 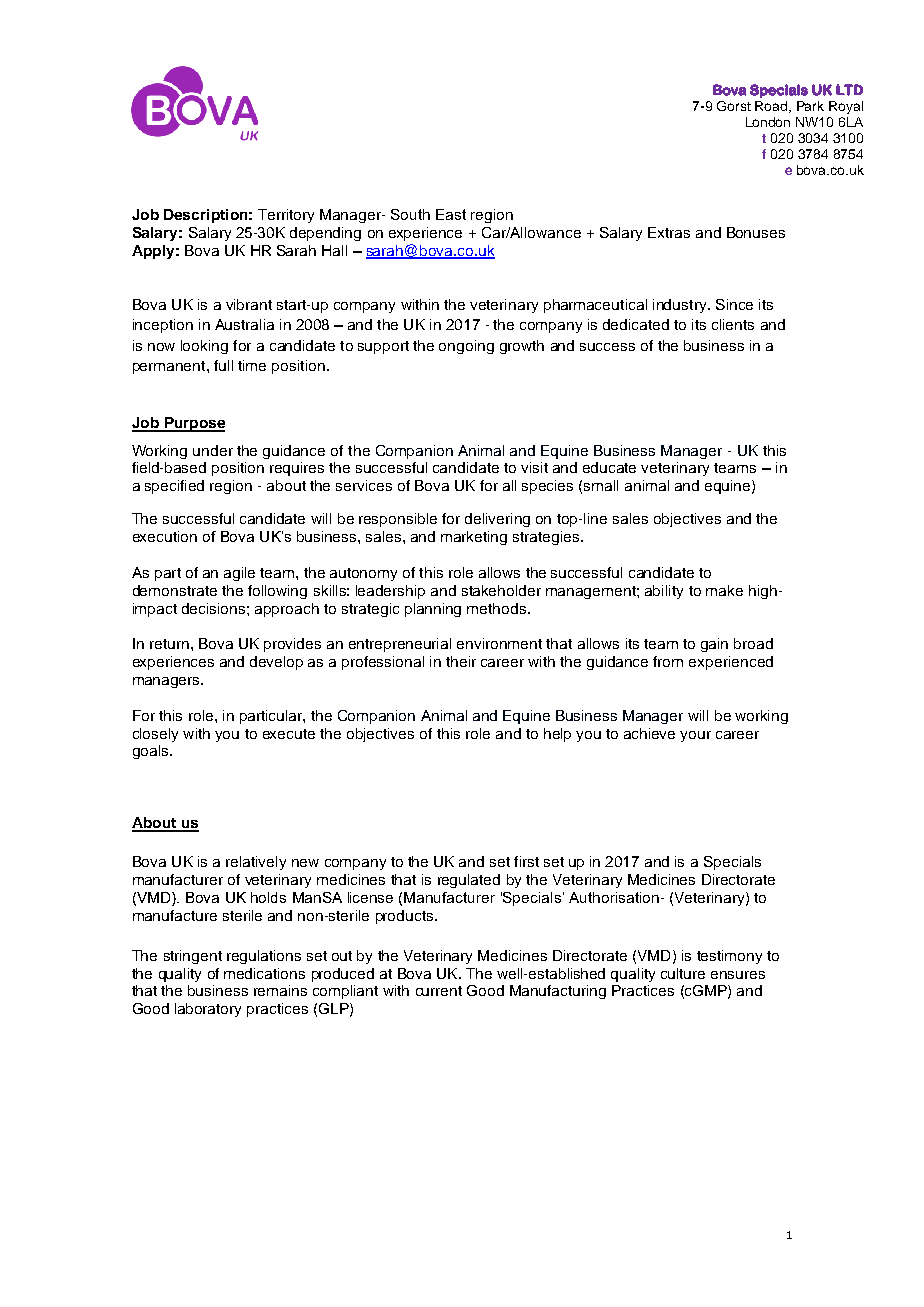 I want to click on marketing, so click(x=474, y=538).
